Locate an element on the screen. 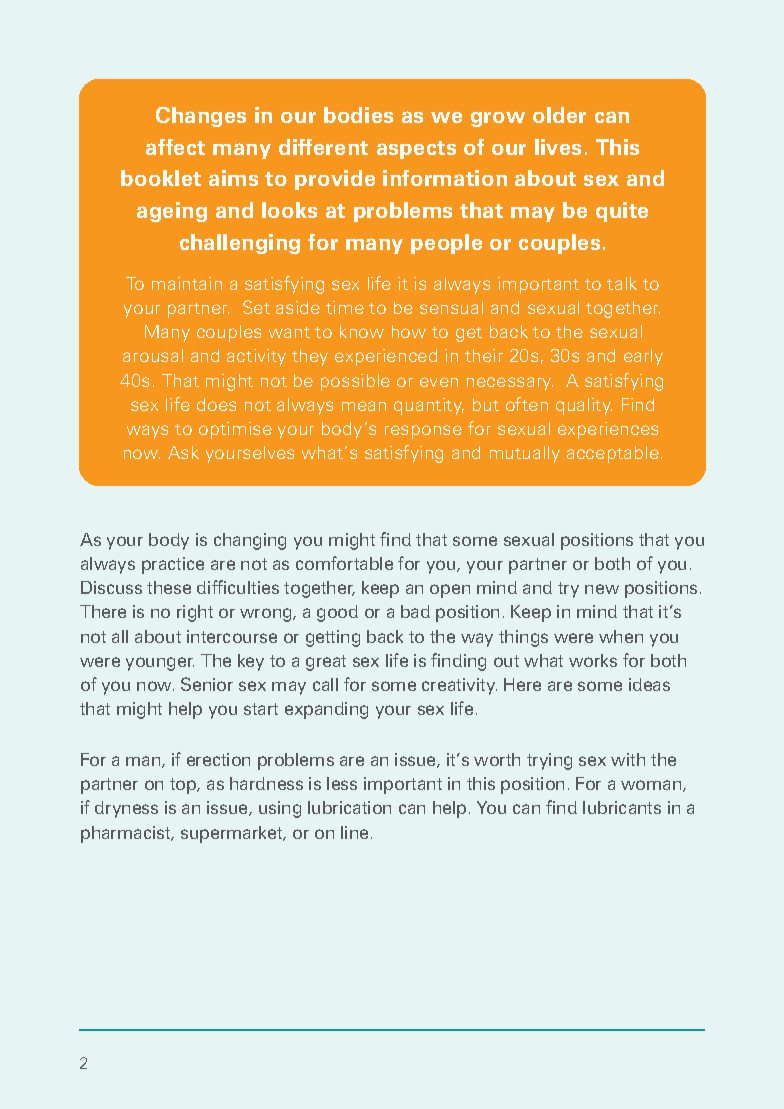 The width and height of the screenshot is (784, 1109). time is located at coordinates (345, 307).
